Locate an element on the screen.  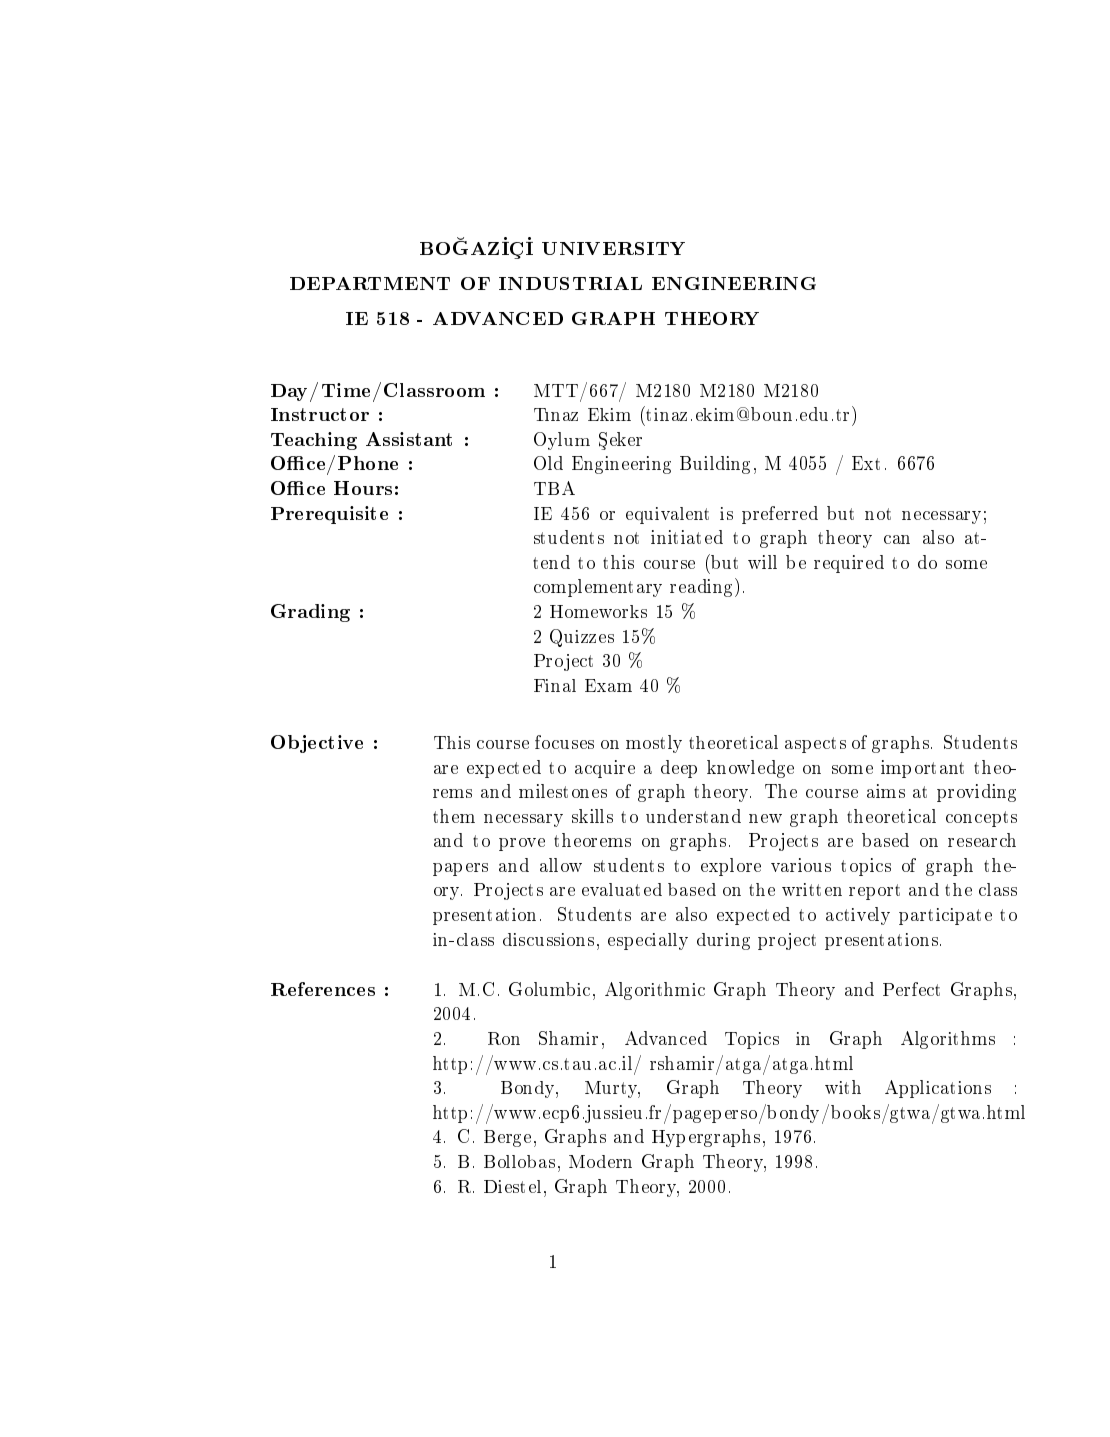
Ext is located at coordinates (866, 463).
